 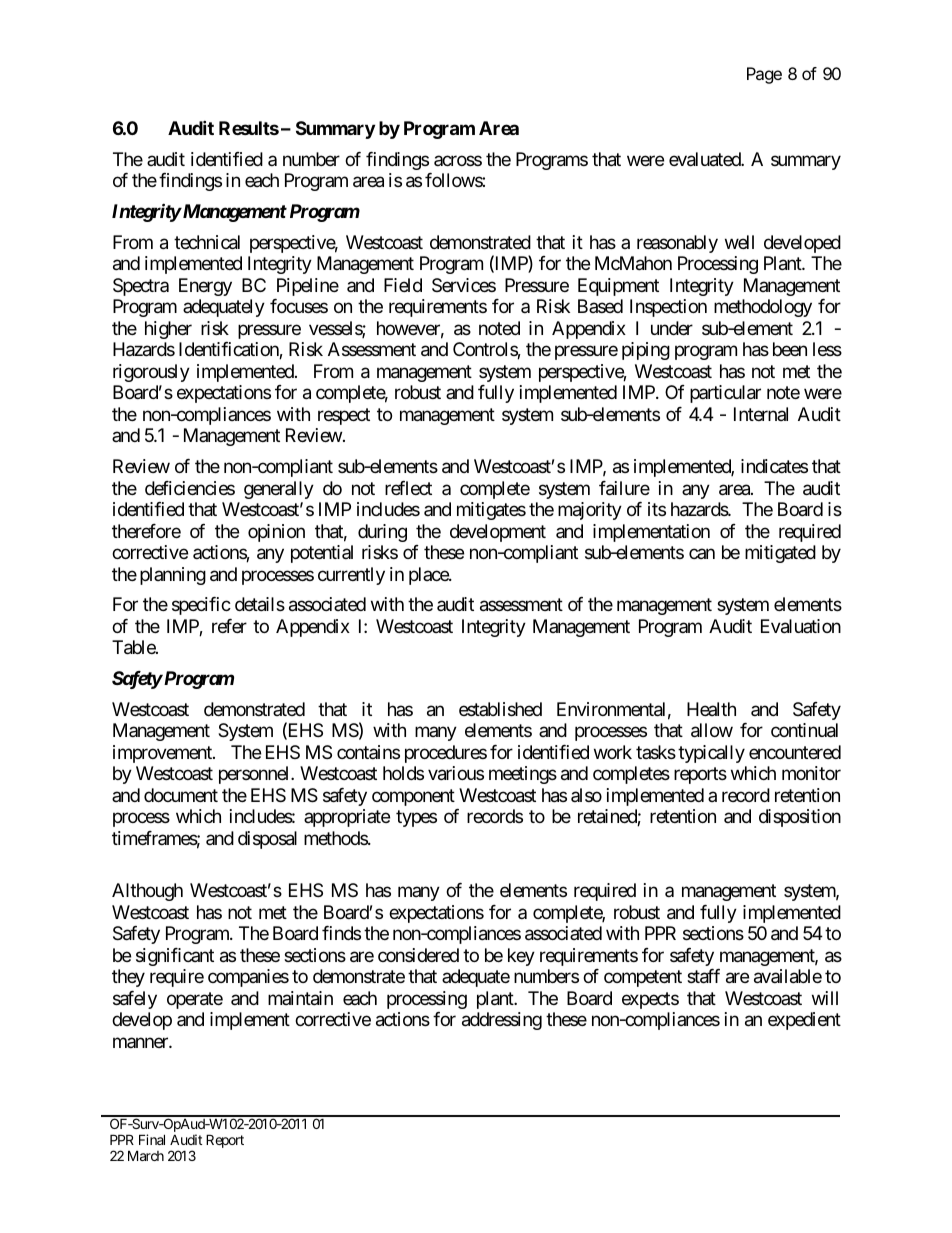 I want to click on Field, so click(x=403, y=285).
